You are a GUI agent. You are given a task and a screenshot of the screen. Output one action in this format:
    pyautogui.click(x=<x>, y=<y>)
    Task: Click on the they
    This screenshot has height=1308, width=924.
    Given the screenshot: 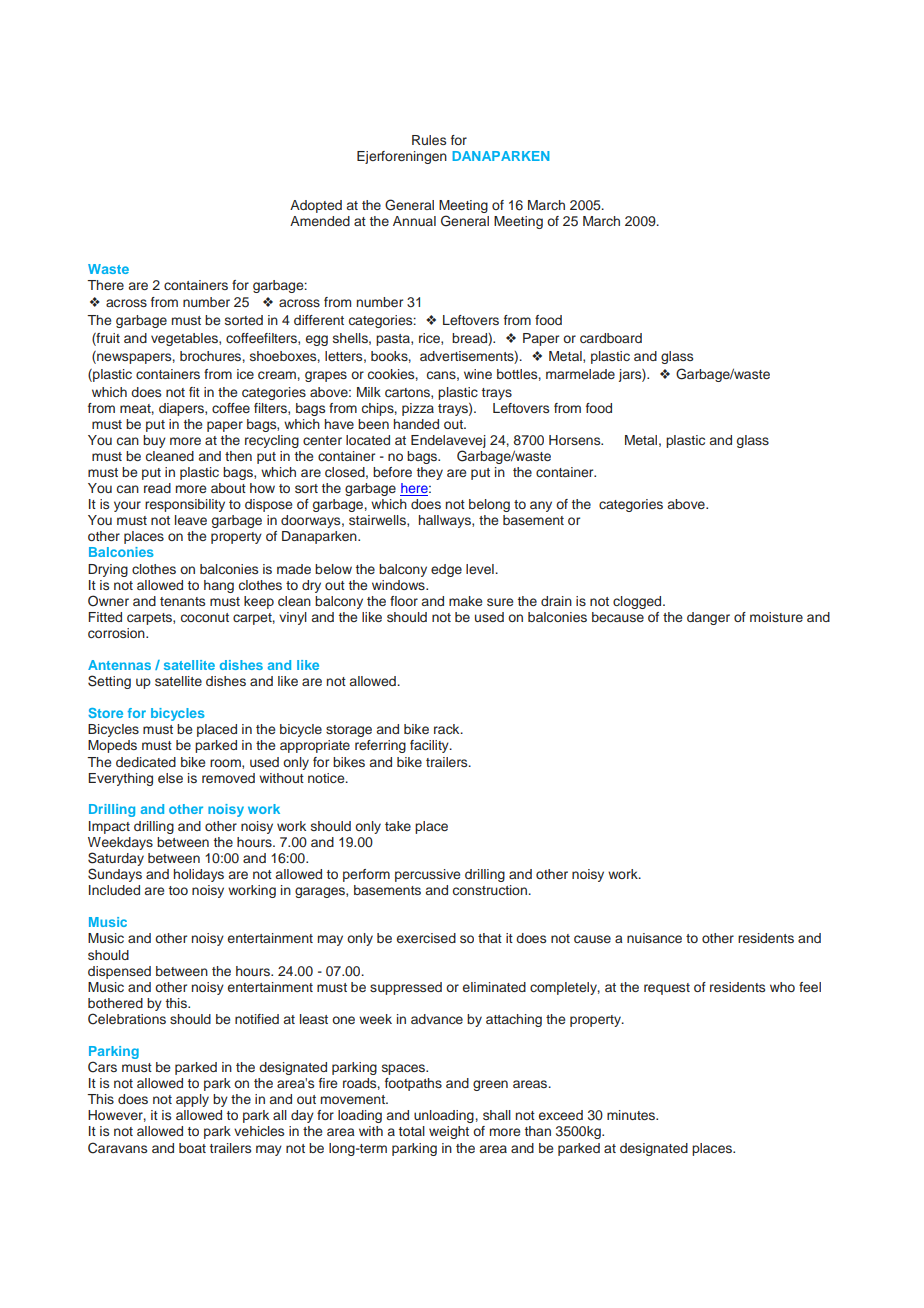 What is the action you would take?
    pyautogui.click(x=430, y=473)
